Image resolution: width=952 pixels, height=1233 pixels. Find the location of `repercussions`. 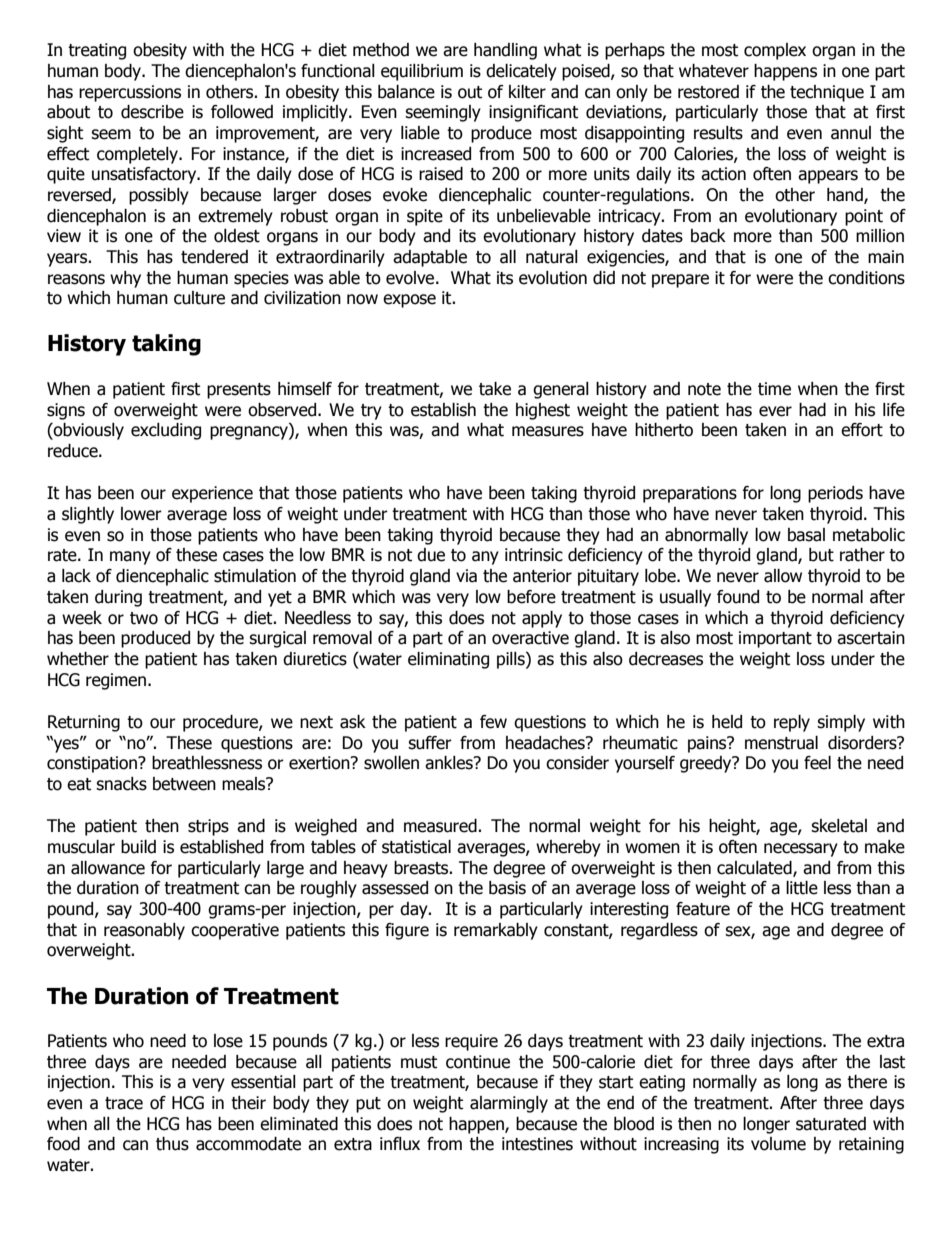

repercussions is located at coordinates (130, 93).
